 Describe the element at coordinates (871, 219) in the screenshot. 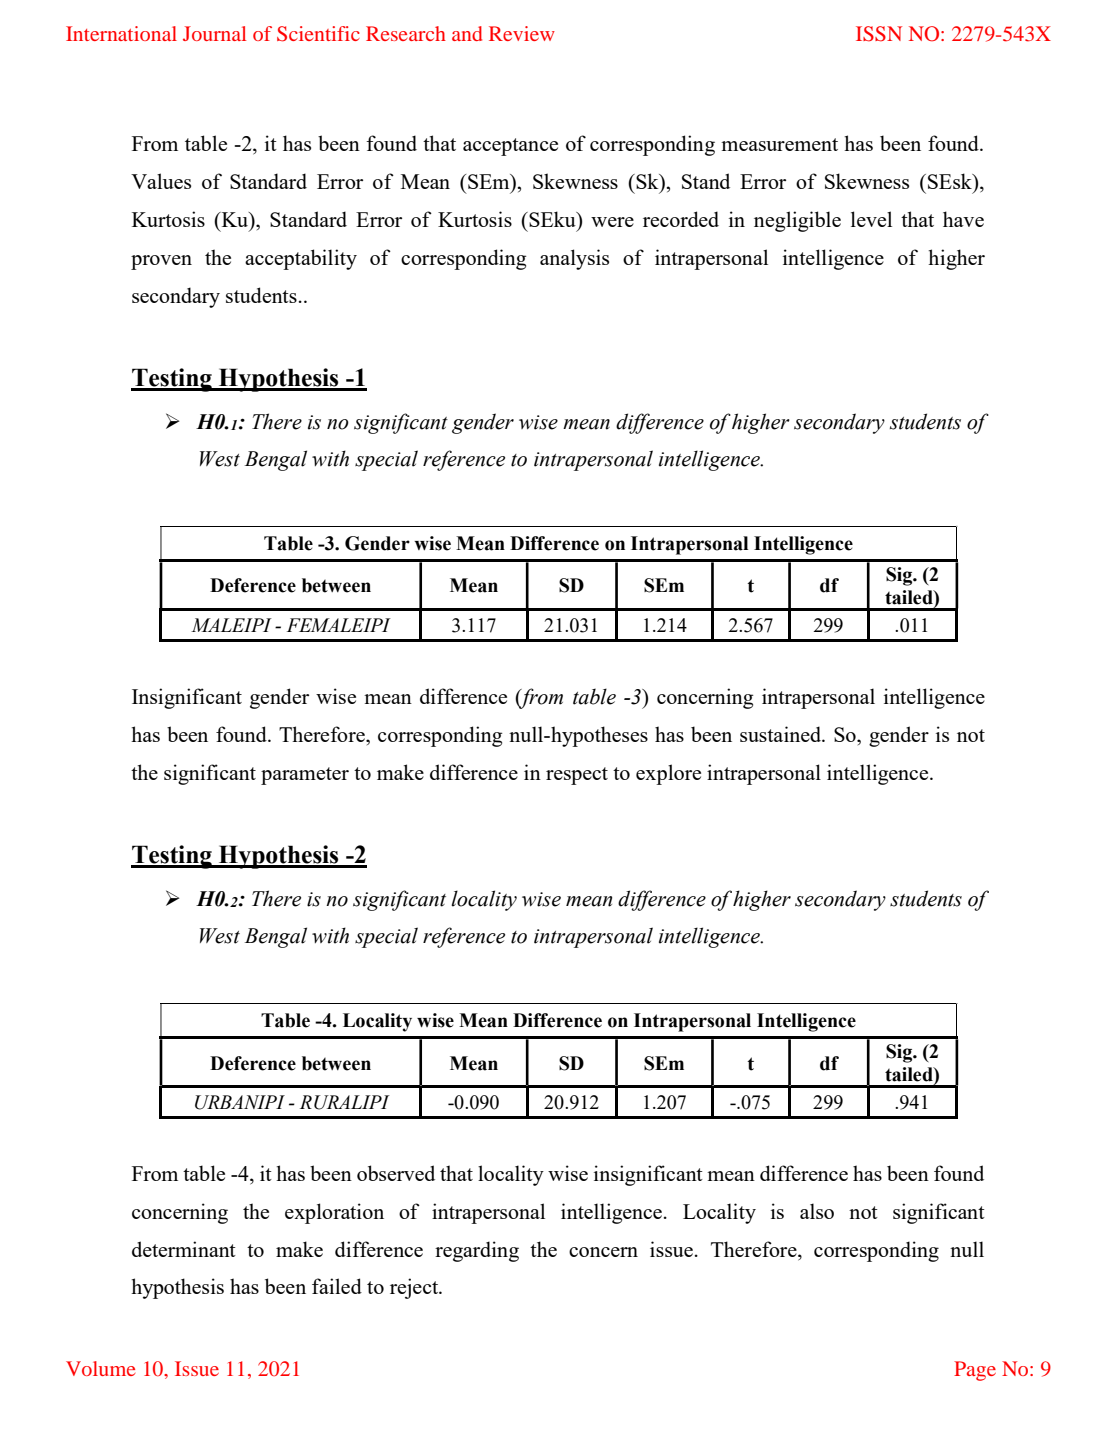

I see `level` at that location.
